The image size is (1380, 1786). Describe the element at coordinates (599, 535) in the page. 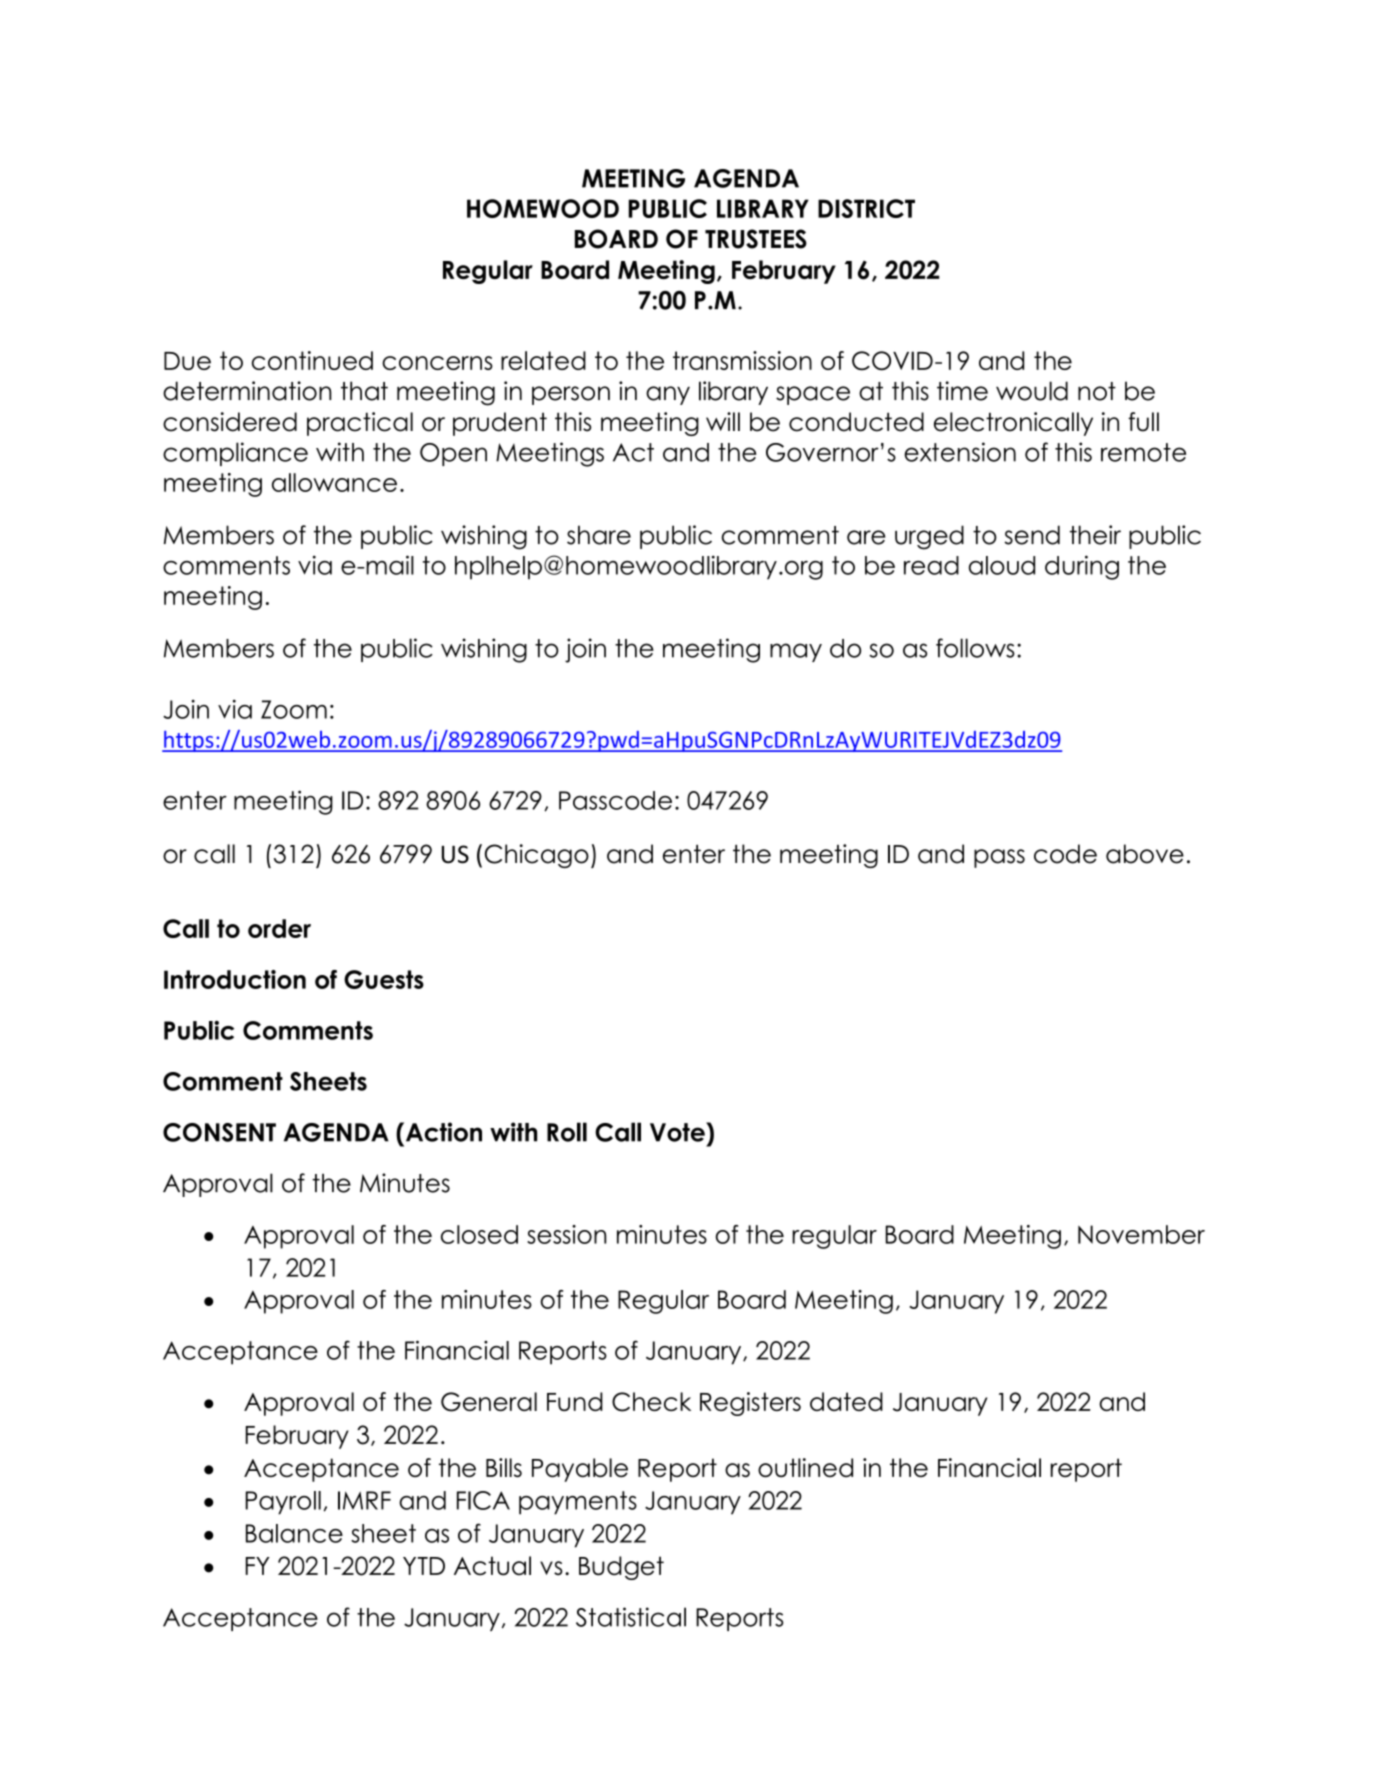

I see `share` at that location.
